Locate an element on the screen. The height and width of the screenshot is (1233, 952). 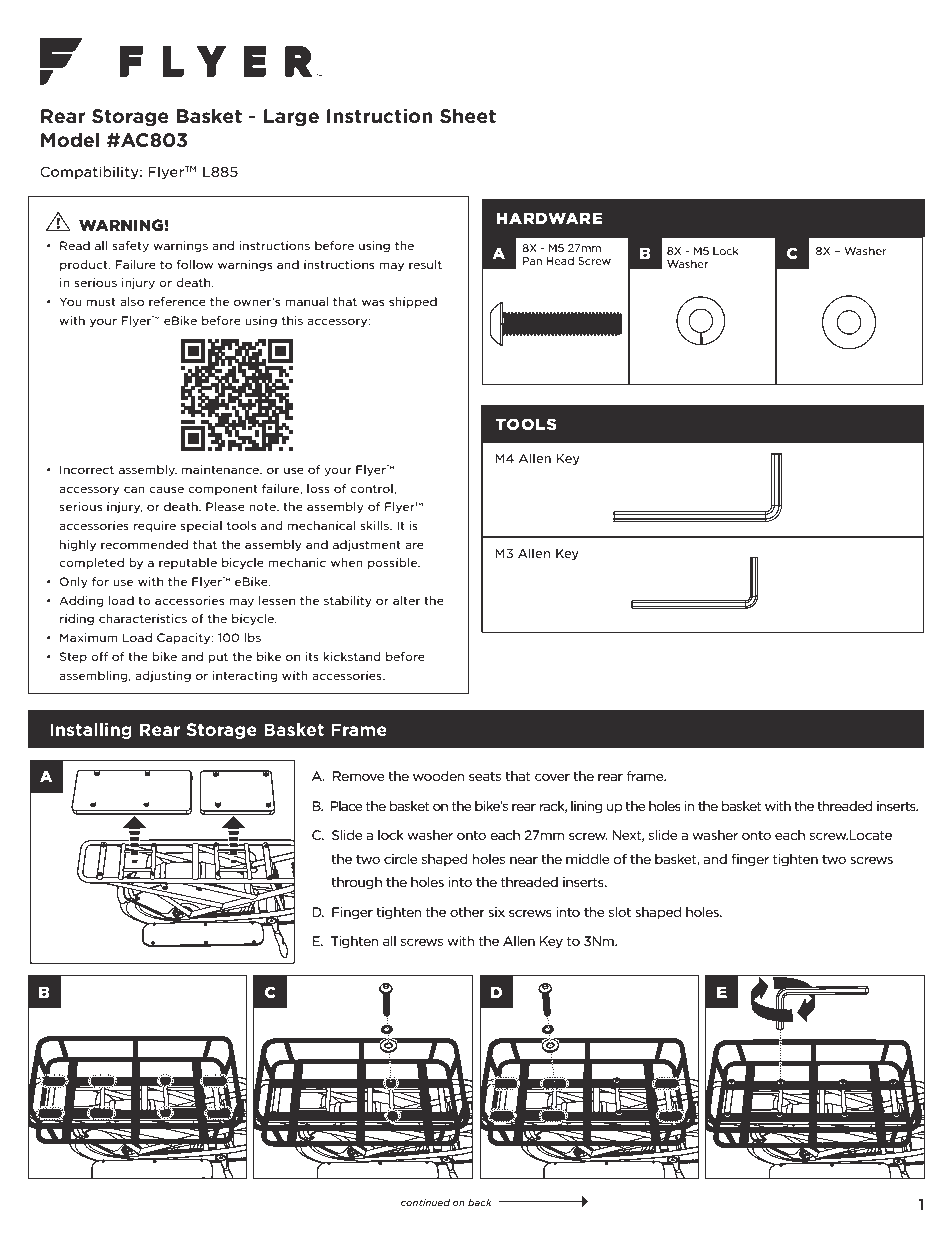
kickstand is located at coordinates (352, 656).
